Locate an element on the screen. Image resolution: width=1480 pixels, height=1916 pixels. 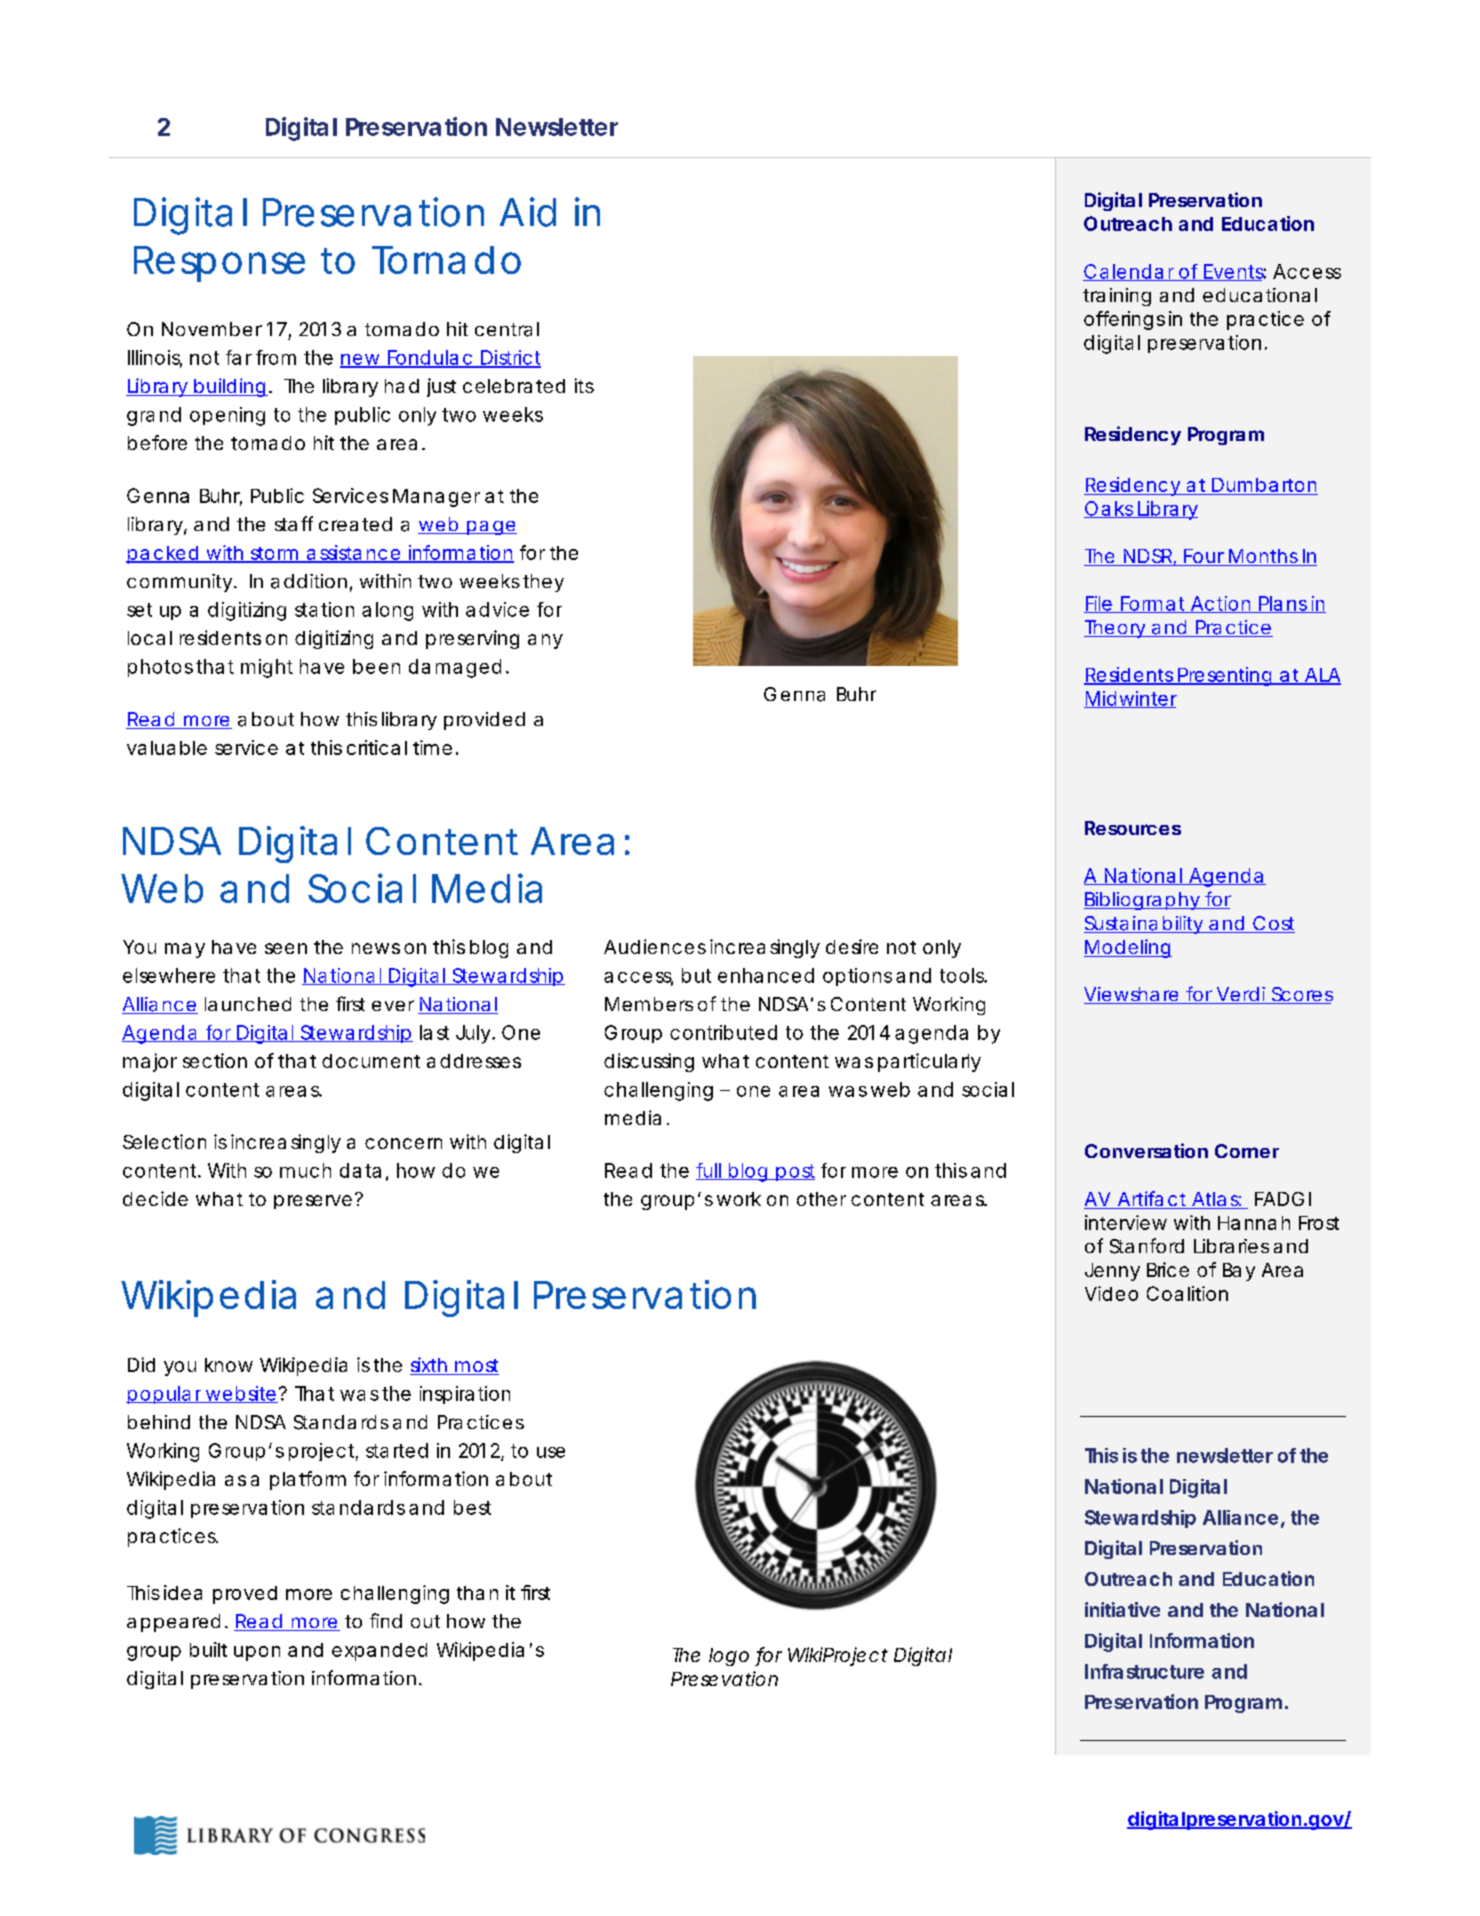
Events is located at coordinates (1234, 272).
